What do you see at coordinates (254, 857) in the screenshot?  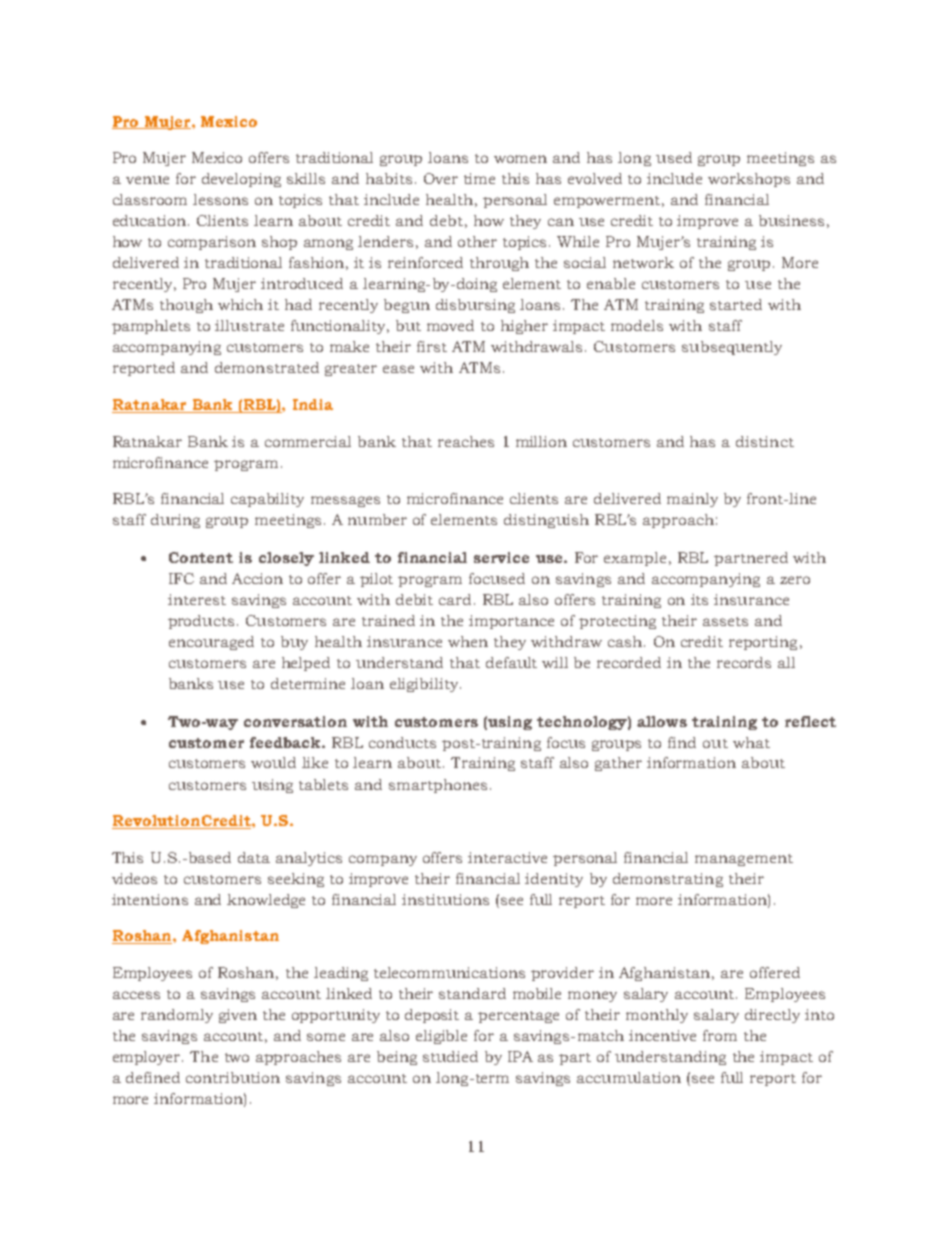 I see `data` at bounding box center [254, 857].
